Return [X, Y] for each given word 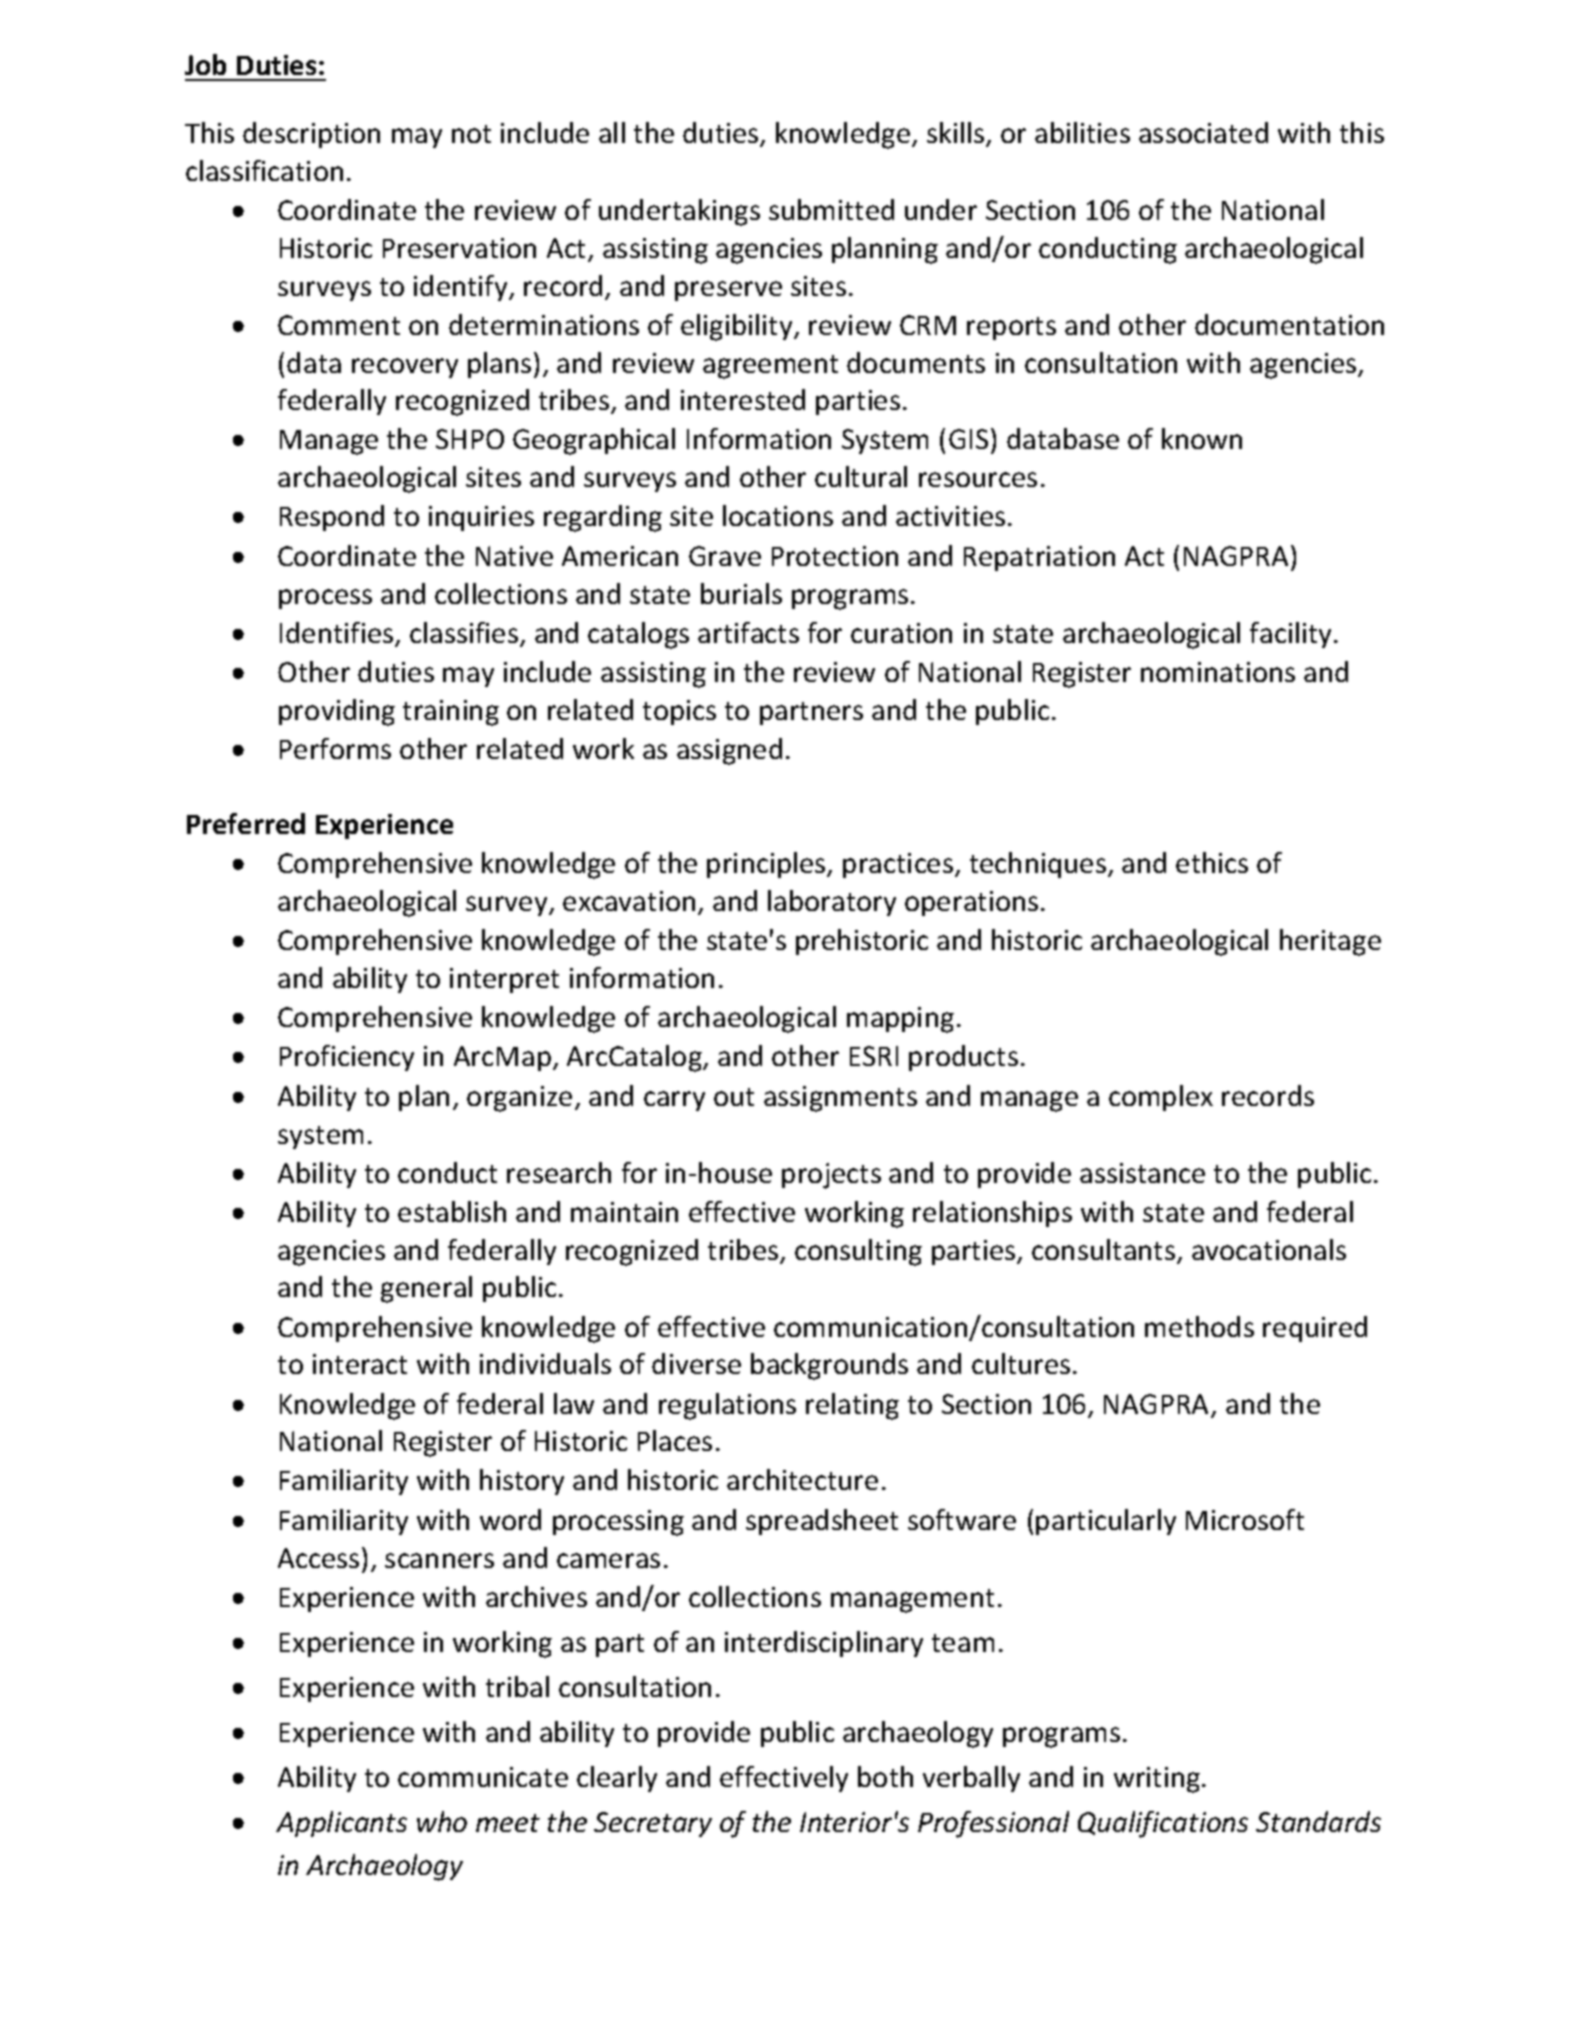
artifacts [748, 632]
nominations [1218, 672]
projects [831, 1176]
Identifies [338, 634]
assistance [1142, 1173]
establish [452, 1211]
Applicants [341, 1824]
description [311, 135]
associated [1203, 132]
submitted [831, 209]
